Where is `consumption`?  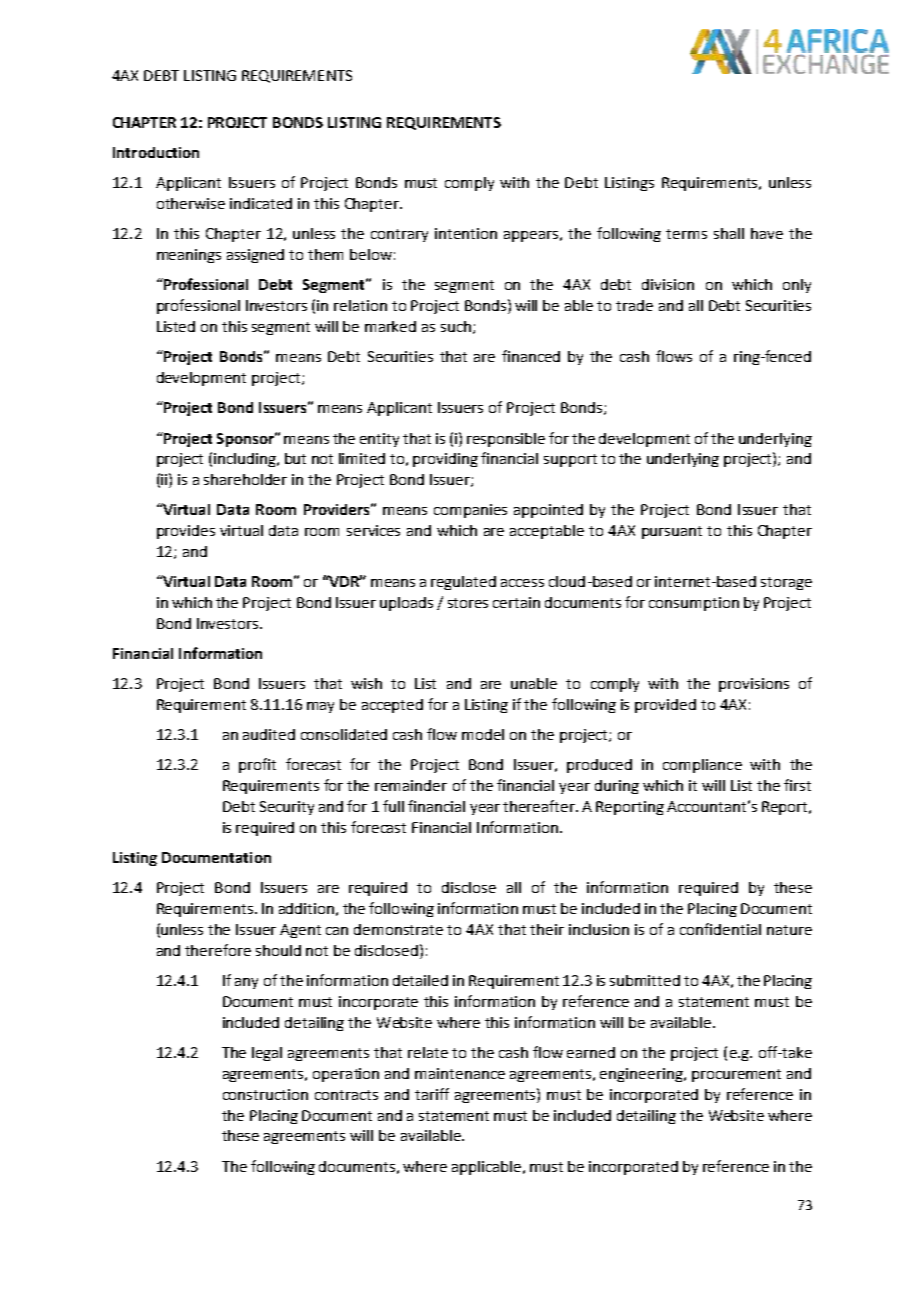 consumption is located at coordinates (694, 604).
